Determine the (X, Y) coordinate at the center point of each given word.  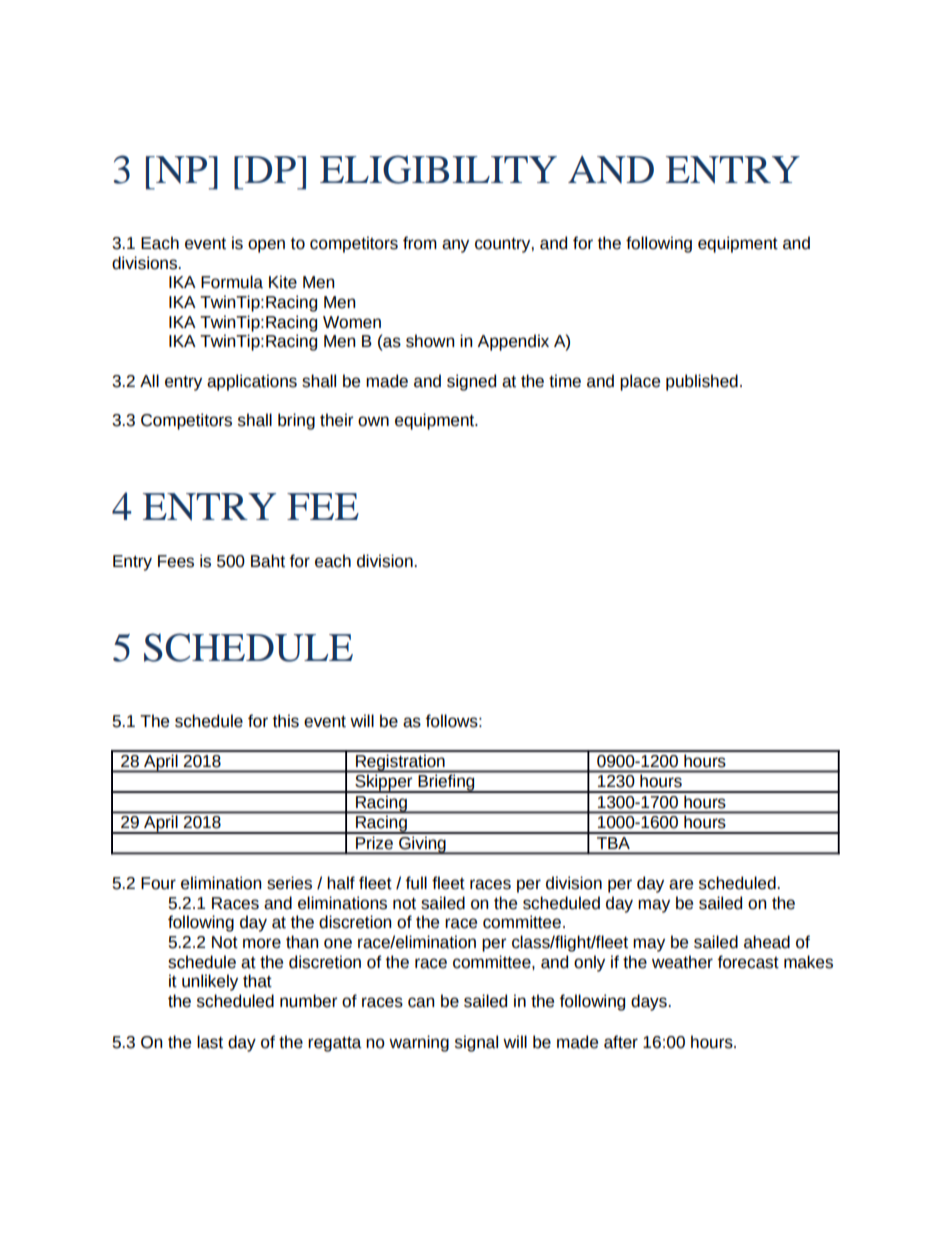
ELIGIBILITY (438, 169)
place (640, 382)
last (210, 1042)
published (702, 382)
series (289, 883)
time (565, 381)
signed (471, 382)
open (266, 246)
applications (252, 382)
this (286, 721)
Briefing (446, 784)
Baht (268, 561)
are (681, 884)
